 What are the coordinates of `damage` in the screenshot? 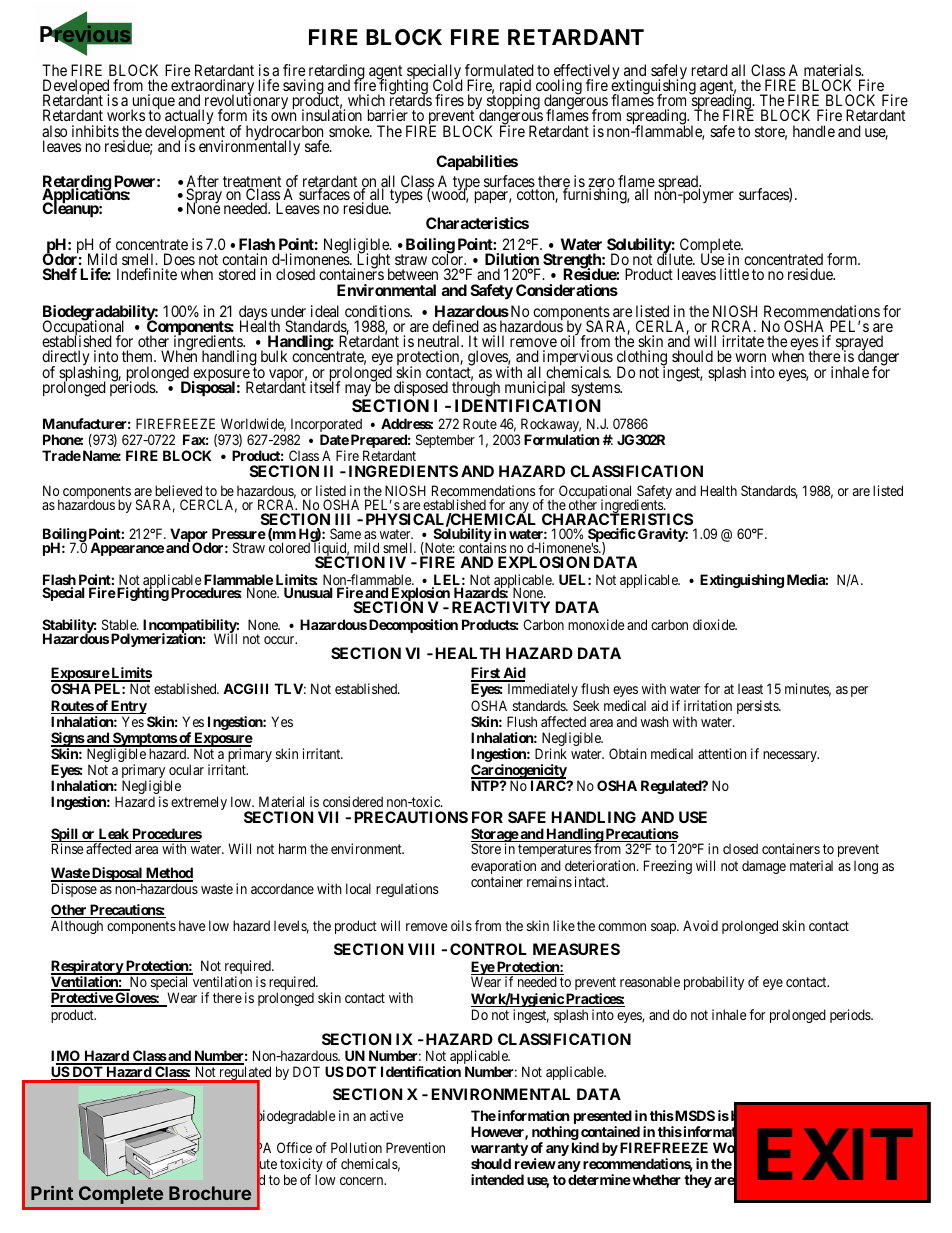 It's located at (764, 867).
